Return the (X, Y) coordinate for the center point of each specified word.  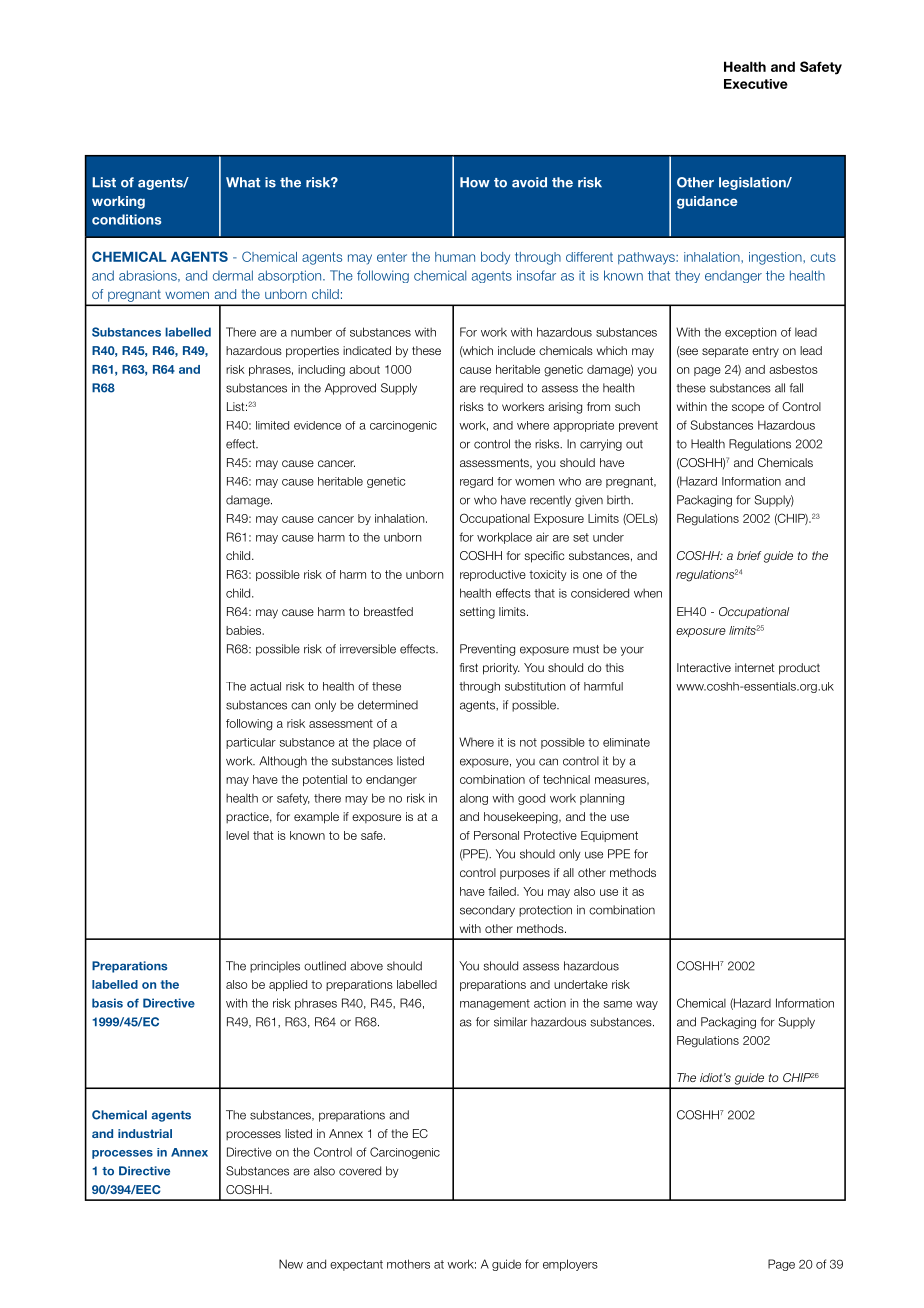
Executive (756, 84)
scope (748, 409)
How (475, 182)
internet (754, 667)
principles (275, 967)
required (501, 389)
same (618, 1004)
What (243, 182)
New (291, 1264)
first (469, 667)
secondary (487, 911)
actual (265, 686)
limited (272, 425)
